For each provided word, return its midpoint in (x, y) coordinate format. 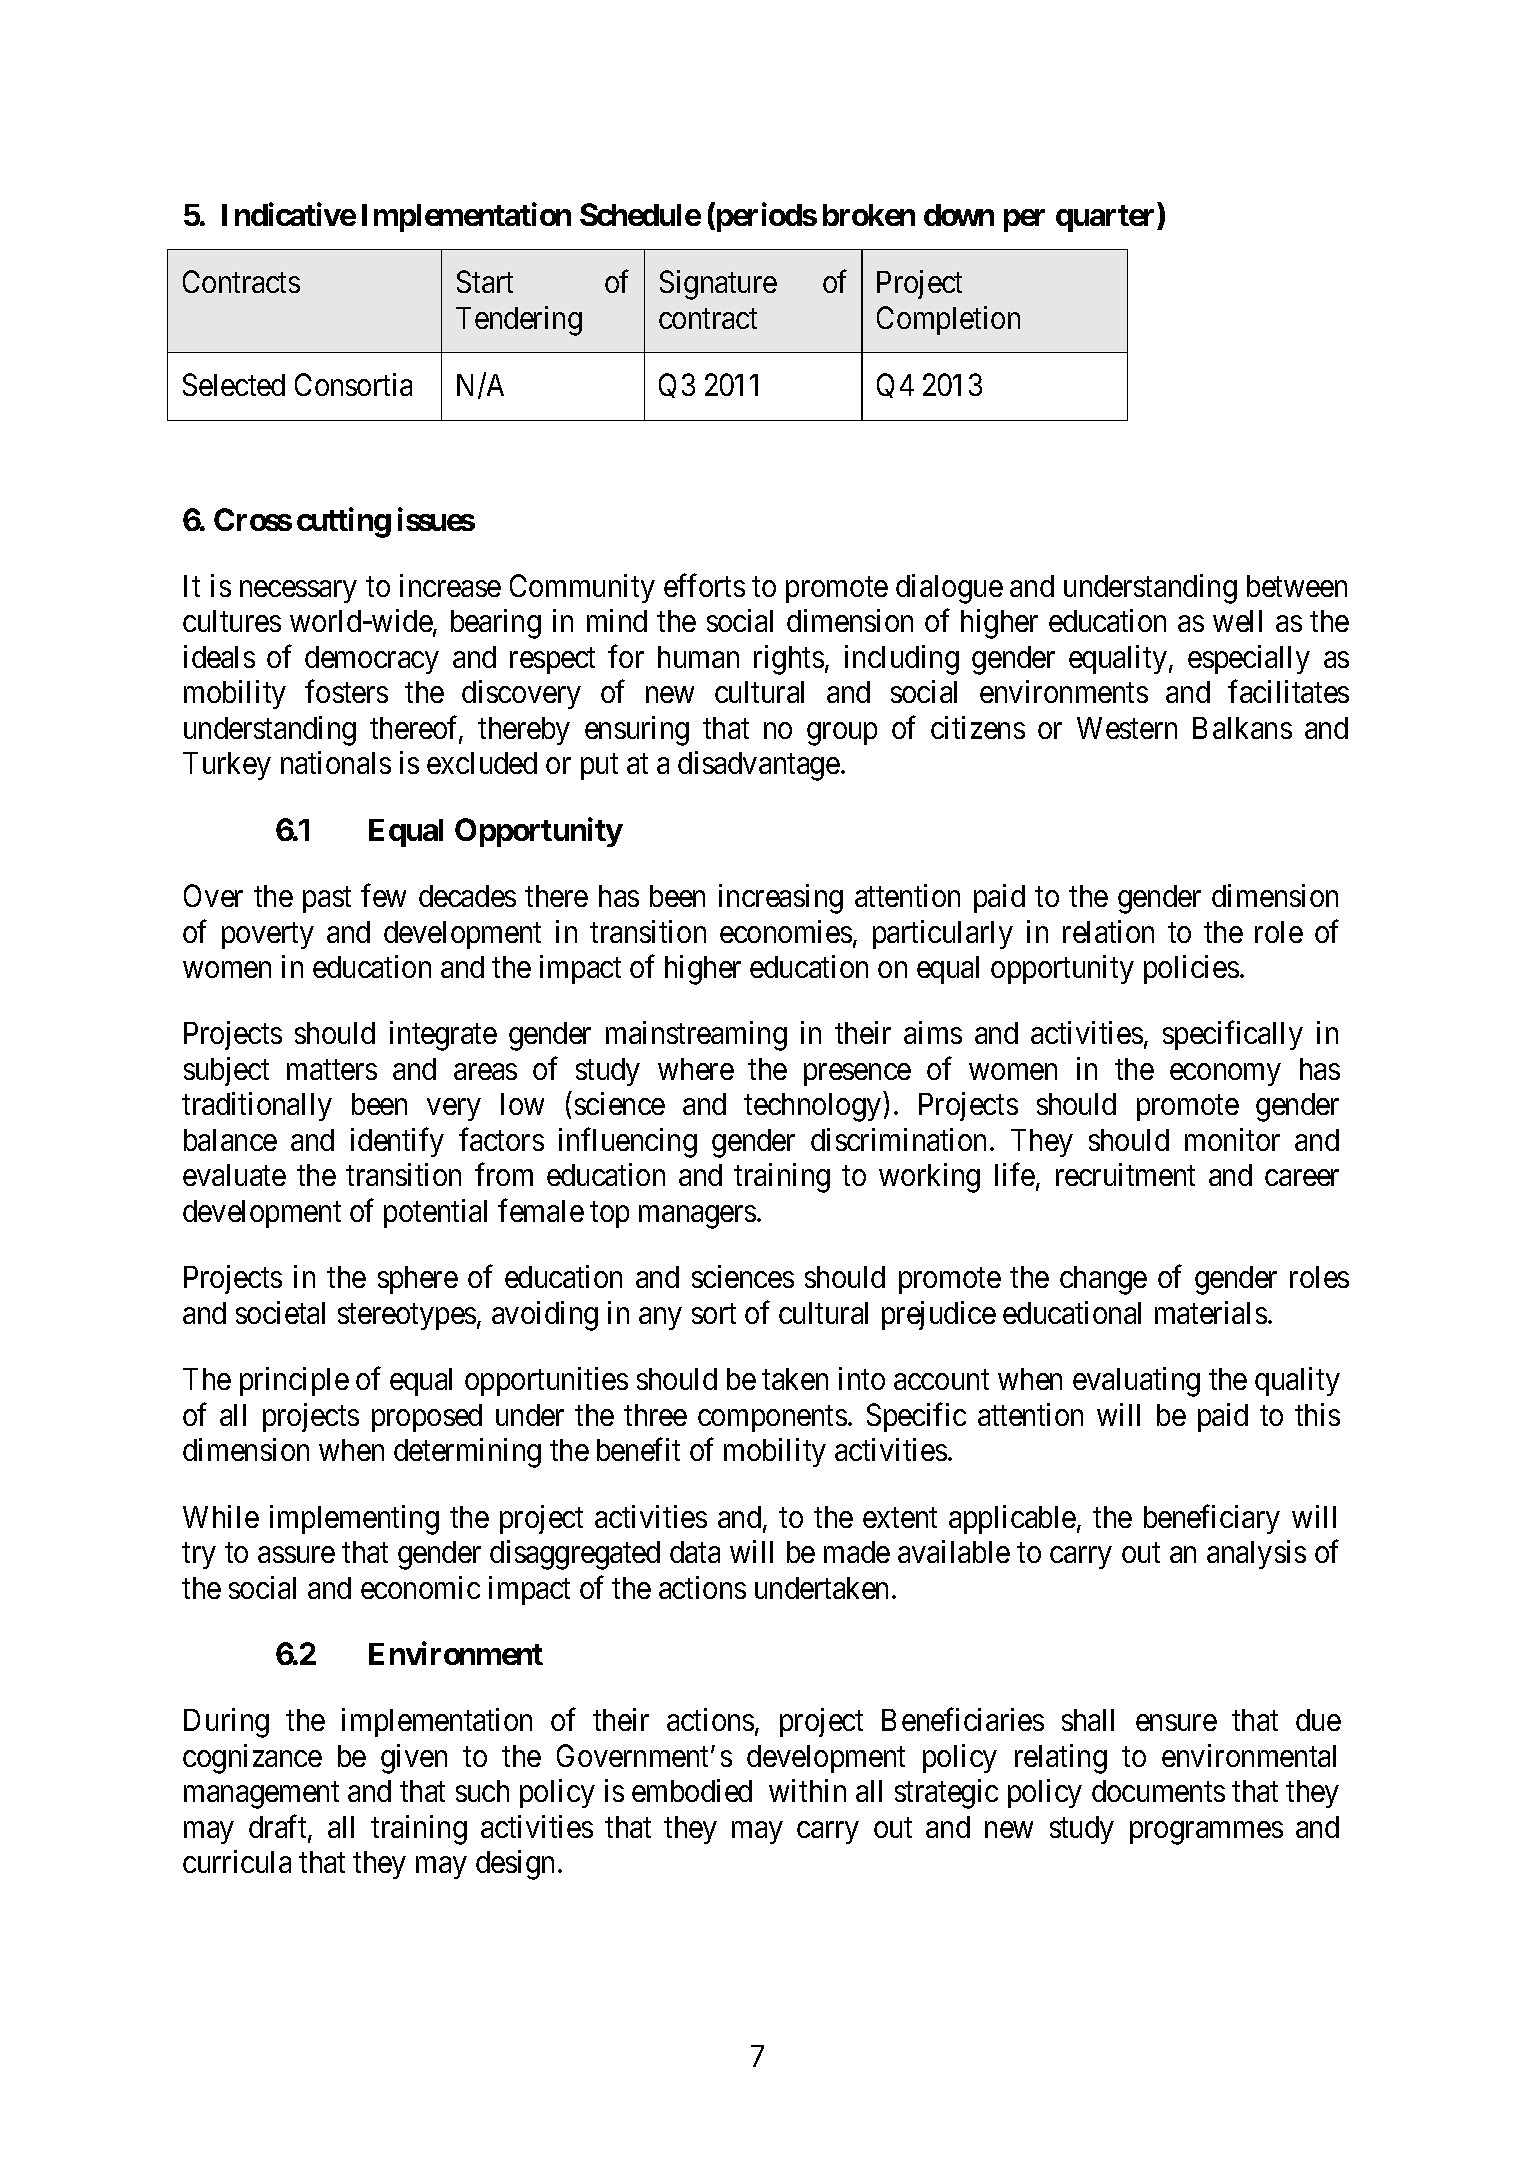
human (698, 657)
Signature (718, 285)
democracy (372, 660)
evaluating (1136, 1382)
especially (1249, 659)
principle (294, 1381)
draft (279, 1828)
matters (332, 1070)
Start (485, 282)
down (959, 215)
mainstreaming (696, 1036)
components (772, 1419)
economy (1225, 1075)
